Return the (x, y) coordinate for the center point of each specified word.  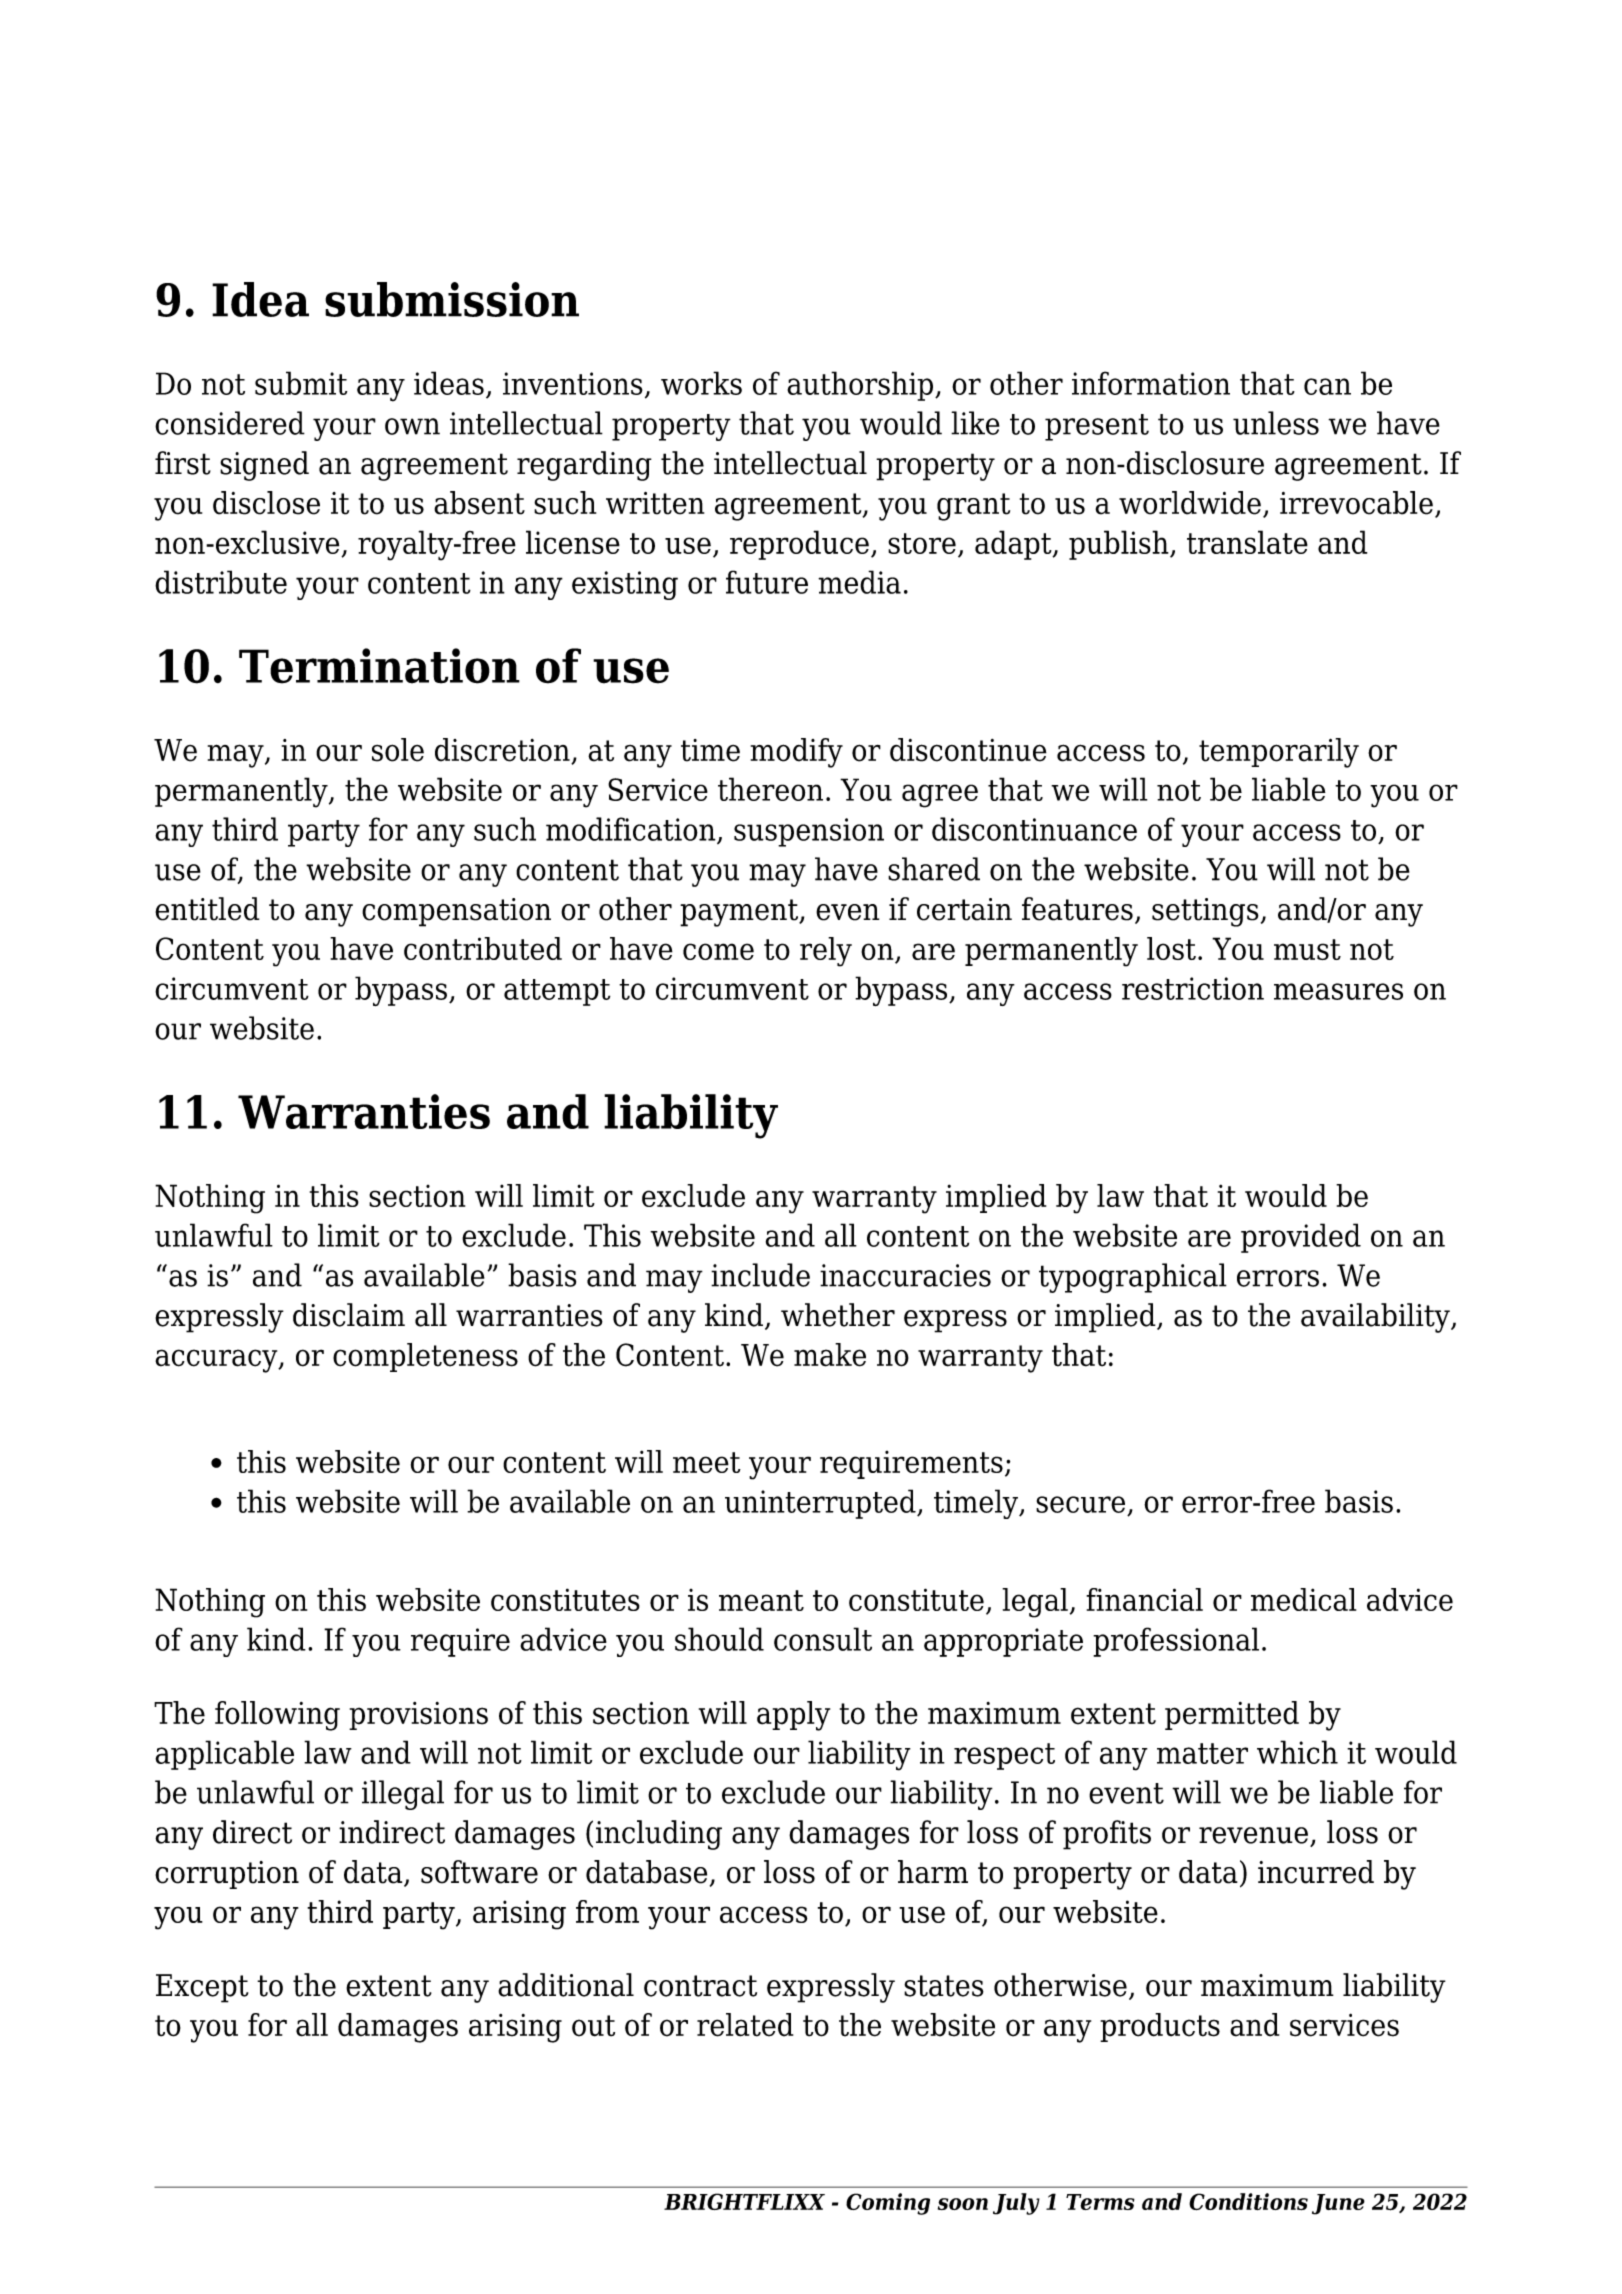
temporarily (1279, 753)
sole (398, 750)
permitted (1232, 1715)
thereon (770, 789)
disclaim (349, 1315)
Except (202, 1988)
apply (793, 1716)
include (760, 1275)
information (1151, 383)
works (701, 383)
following (277, 1716)
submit (301, 383)
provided (1301, 1238)
